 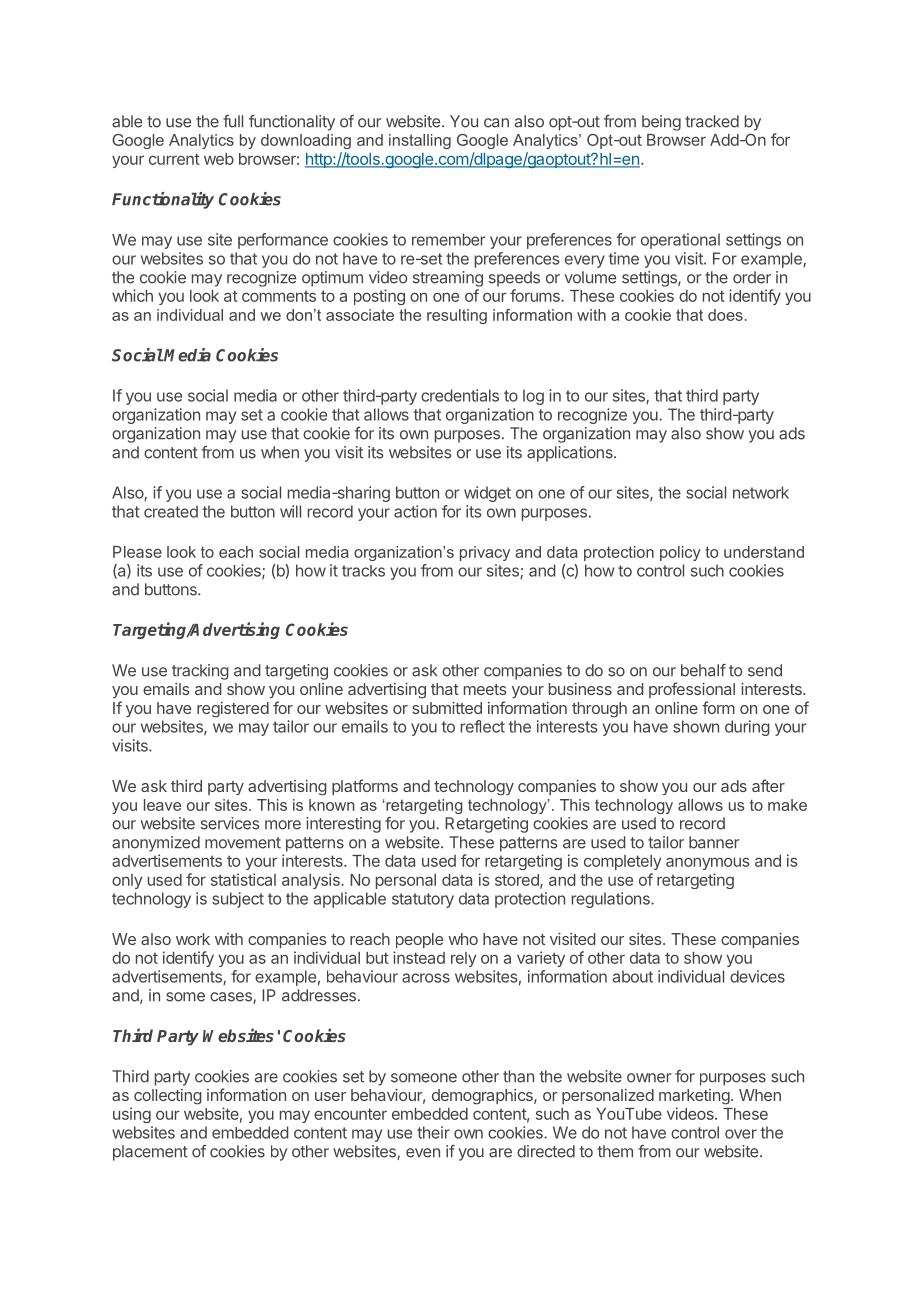 I want to click on tracked, so click(x=712, y=121).
